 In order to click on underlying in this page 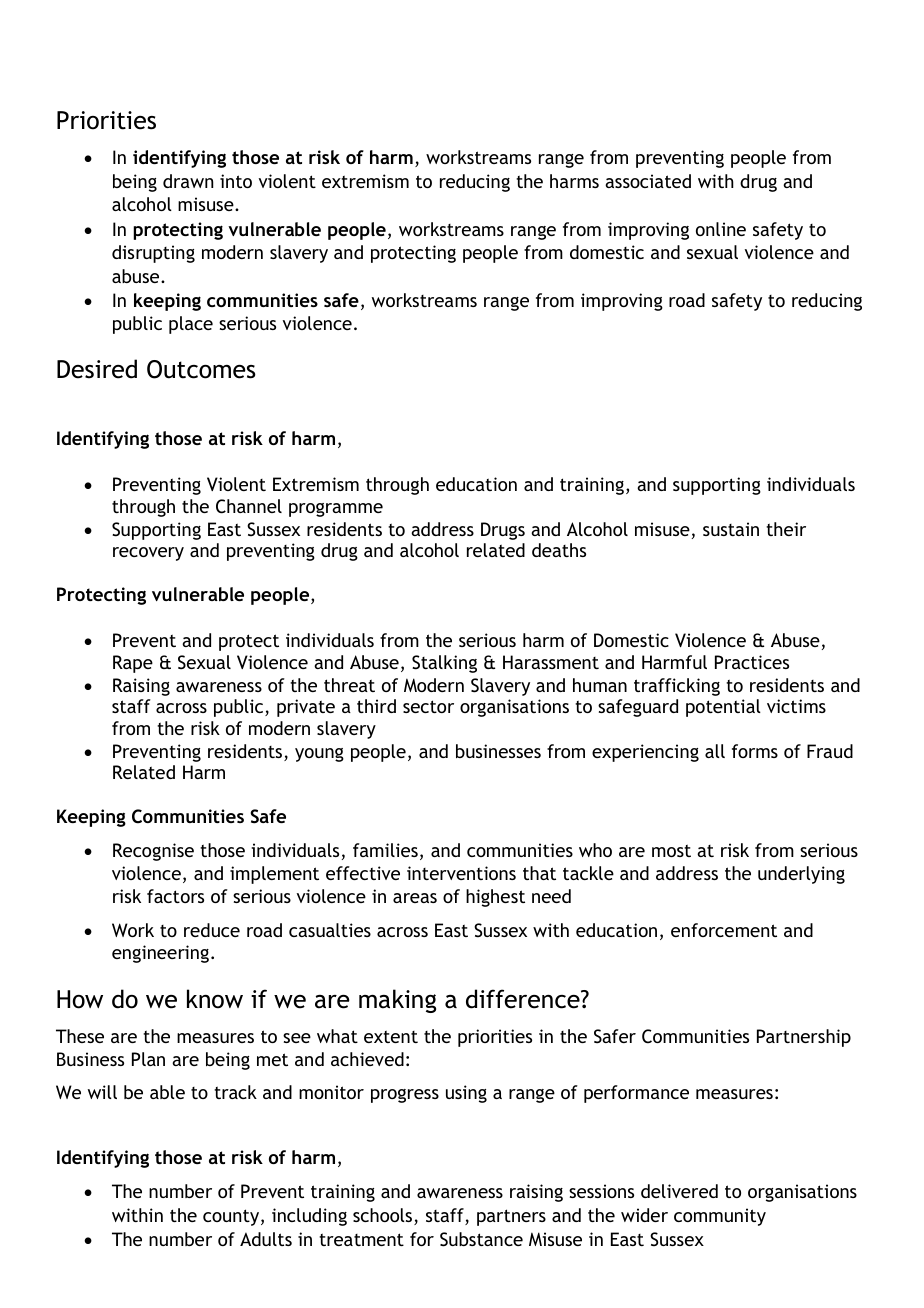, I will do `click(801, 875)`.
